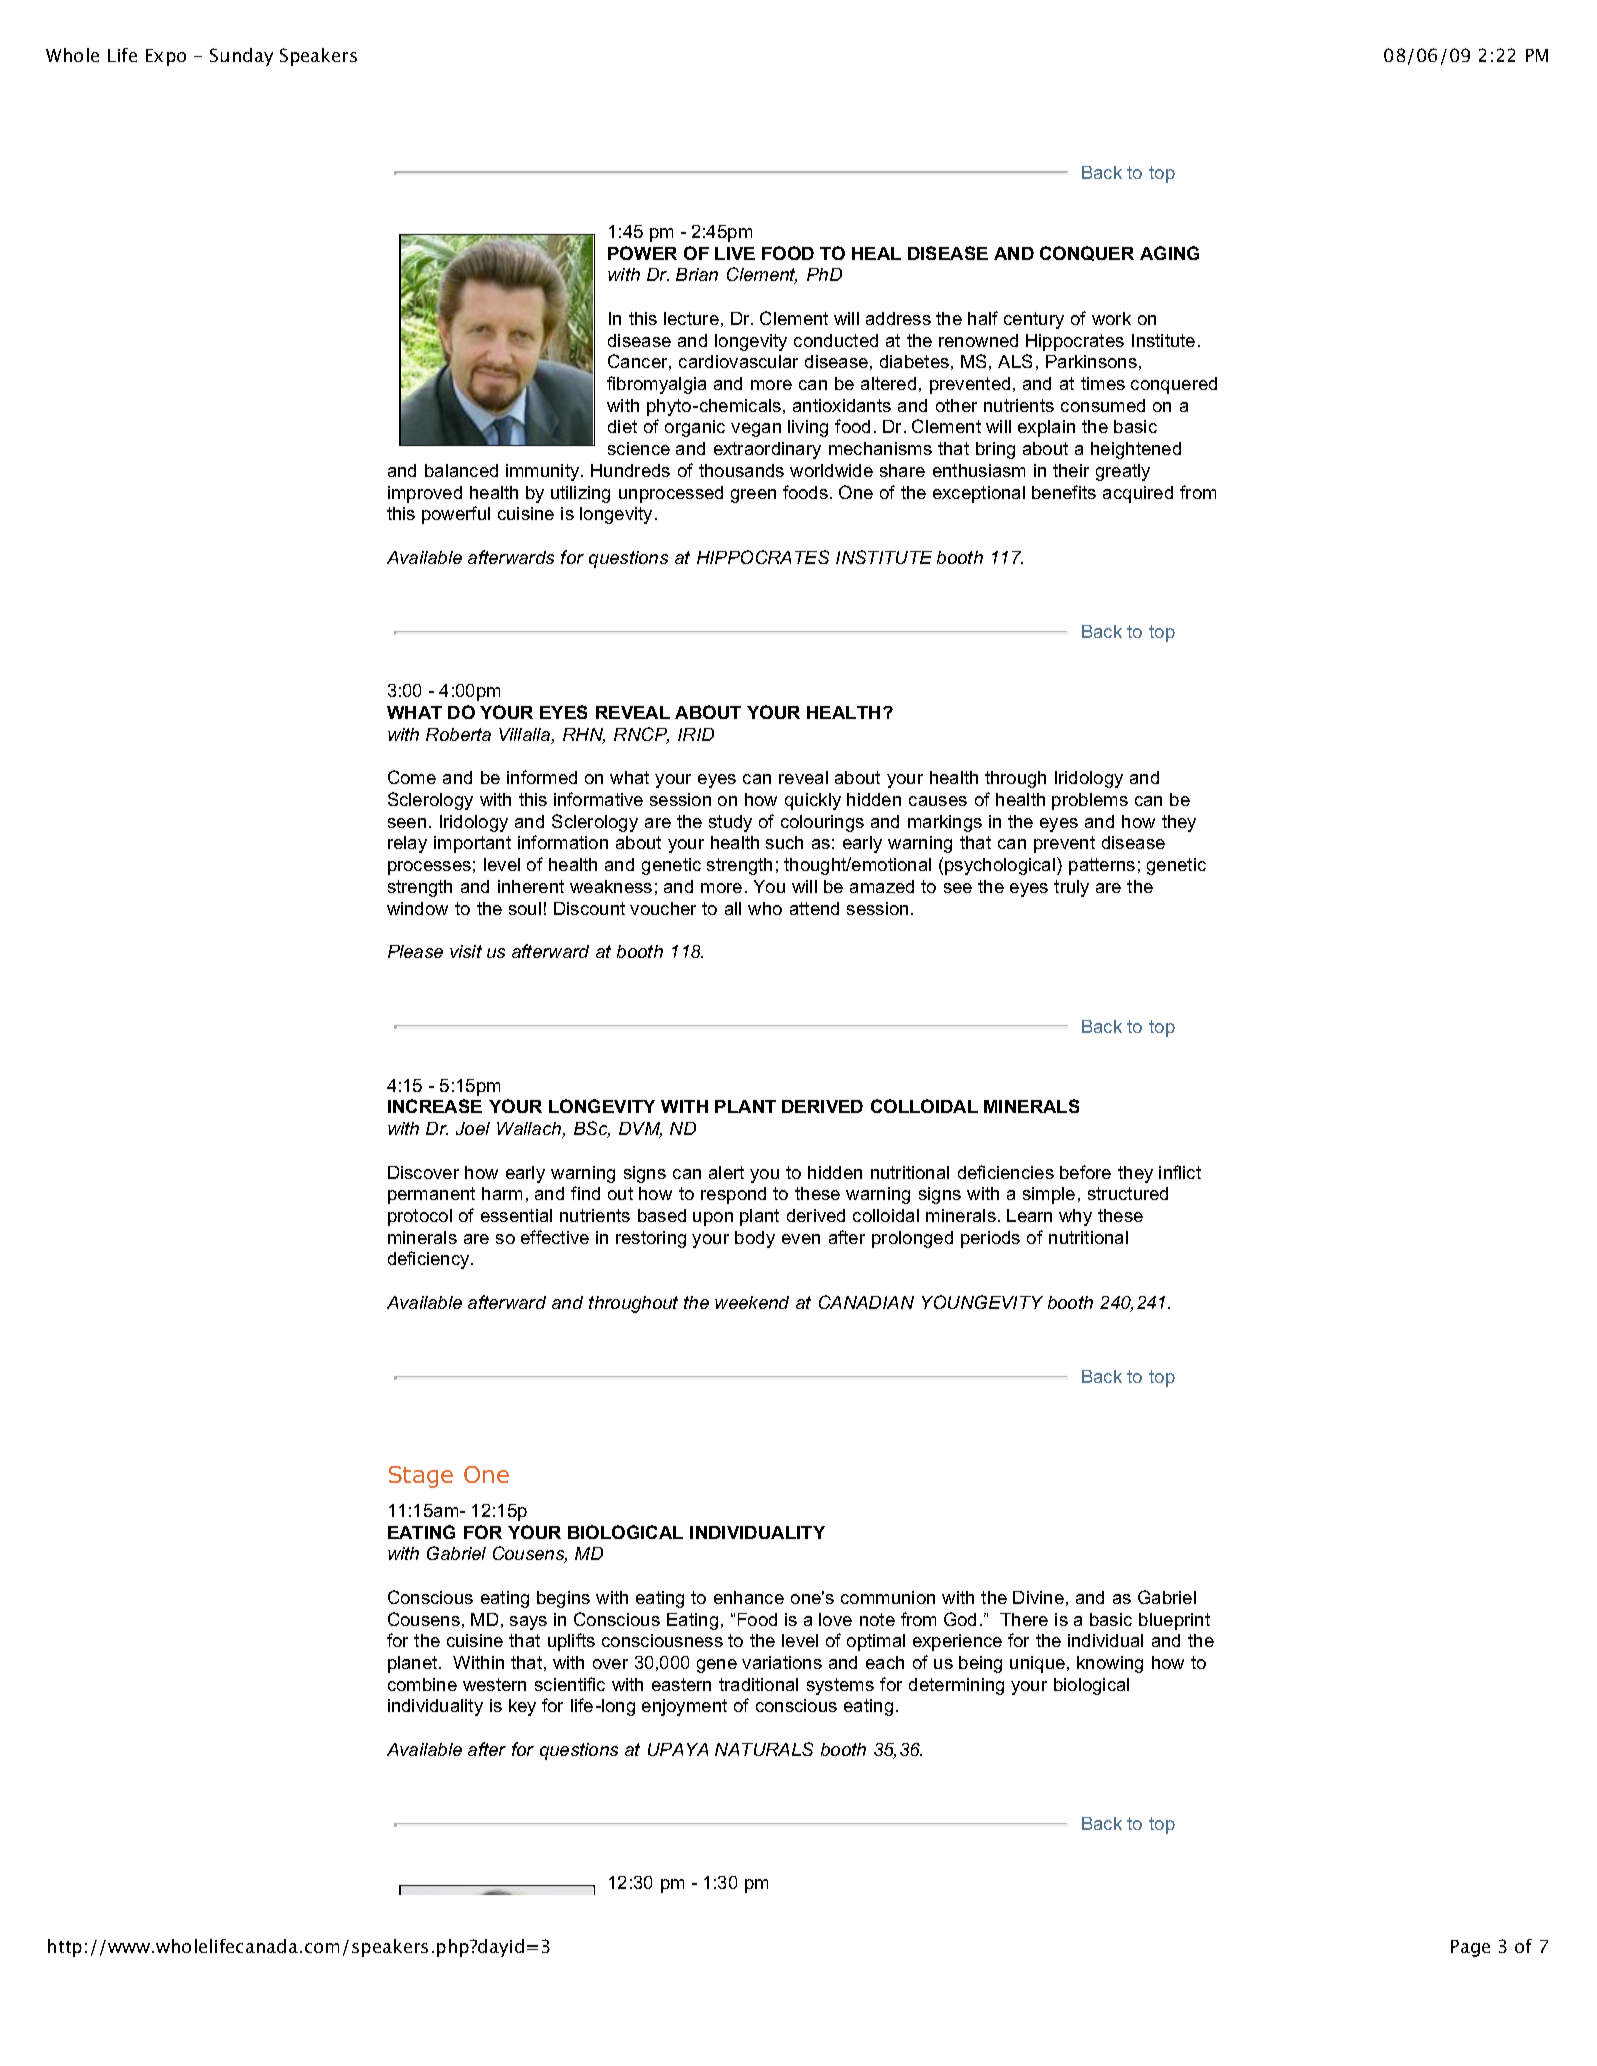  What do you see at coordinates (1169, 253) in the page?
I see `AGING` at bounding box center [1169, 253].
